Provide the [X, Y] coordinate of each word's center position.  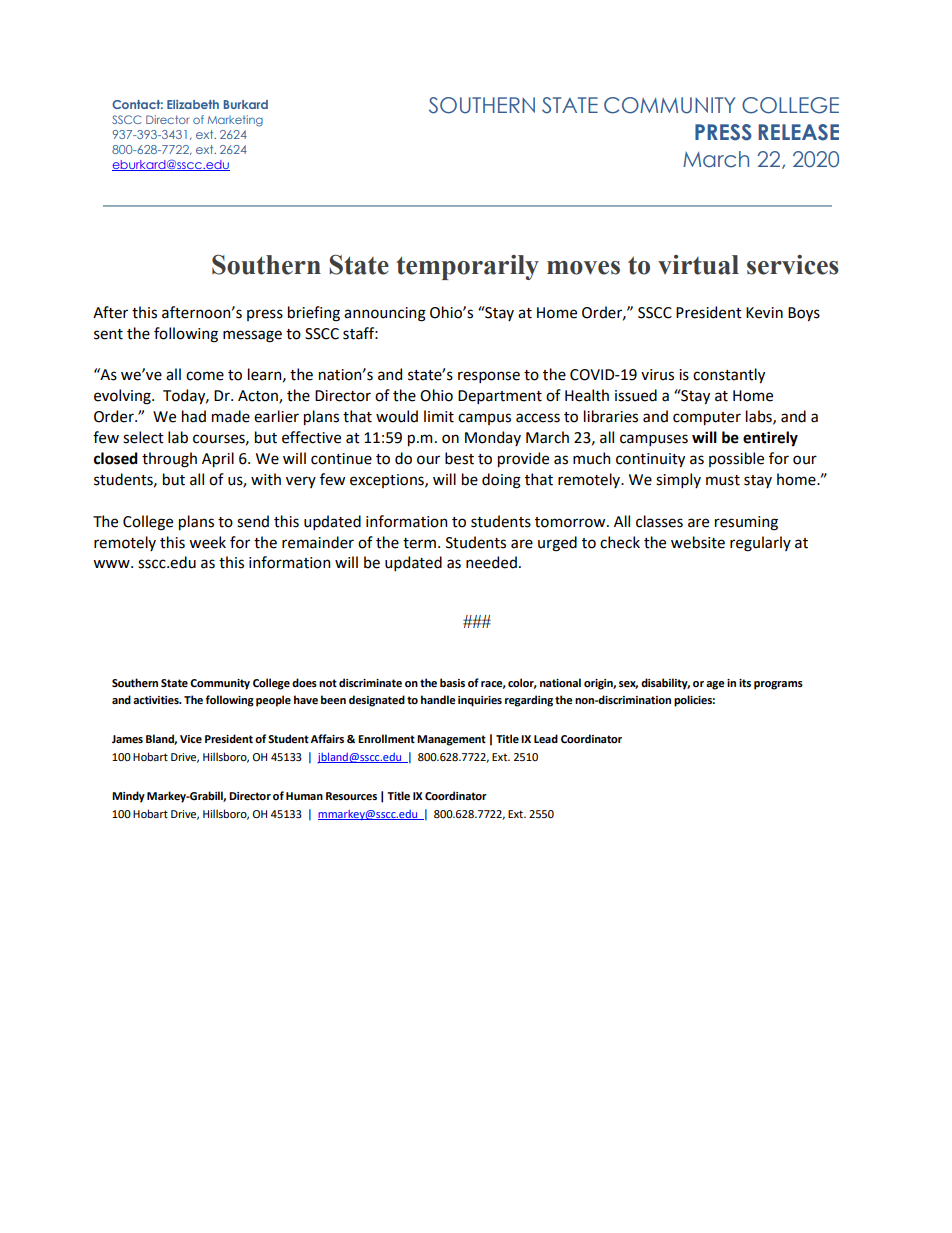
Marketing [235, 121]
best [459, 458]
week [207, 542]
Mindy [128, 797]
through [169, 460]
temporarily [467, 267]
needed [491, 562]
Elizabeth [193, 104]
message [252, 336]
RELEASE [798, 132]
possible [736, 459]
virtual [698, 265]
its [745, 683]
